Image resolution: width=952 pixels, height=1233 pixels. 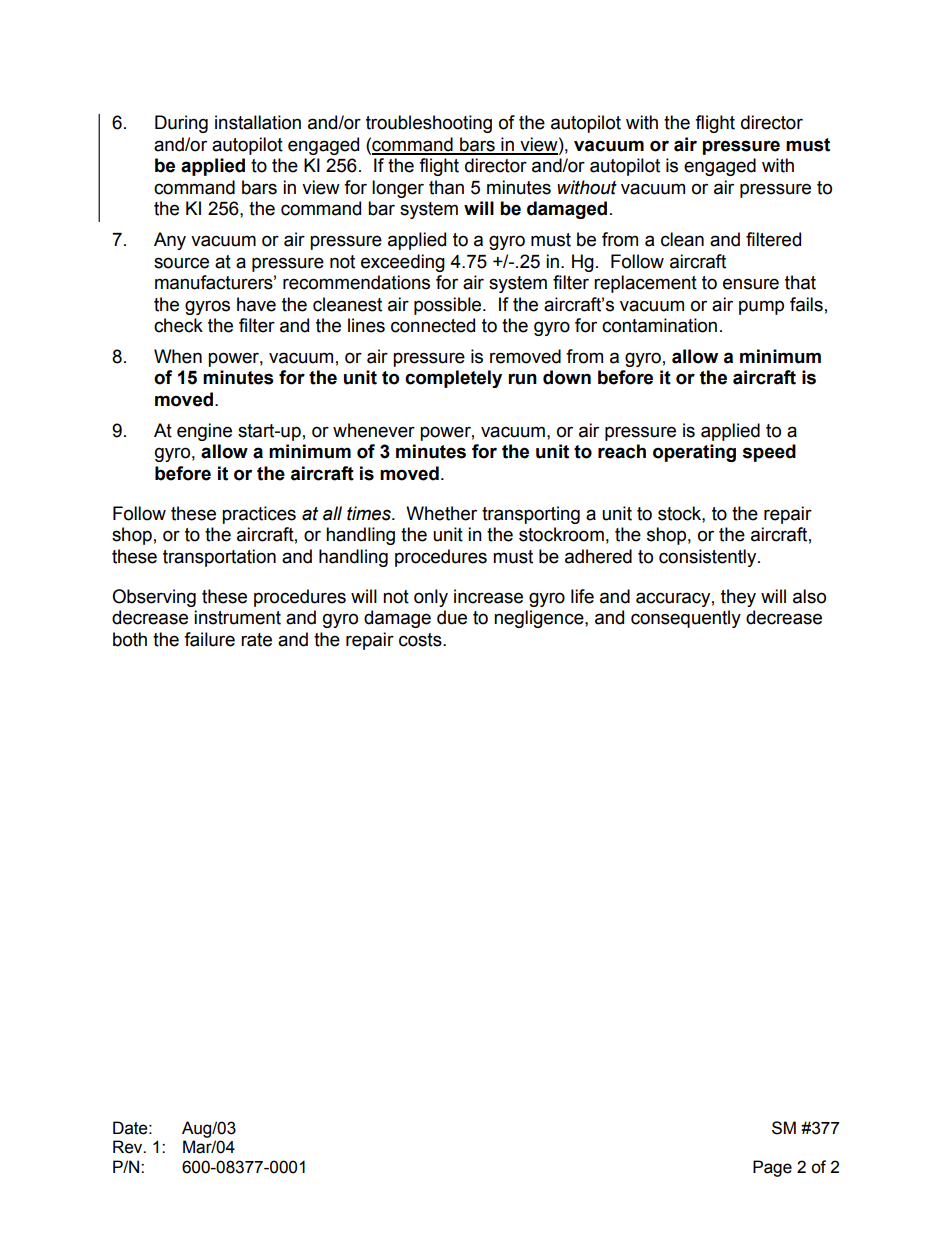 What do you see at coordinates (446, 187) in the screenshot?
I see `than` at bounding box center [446, 187].
